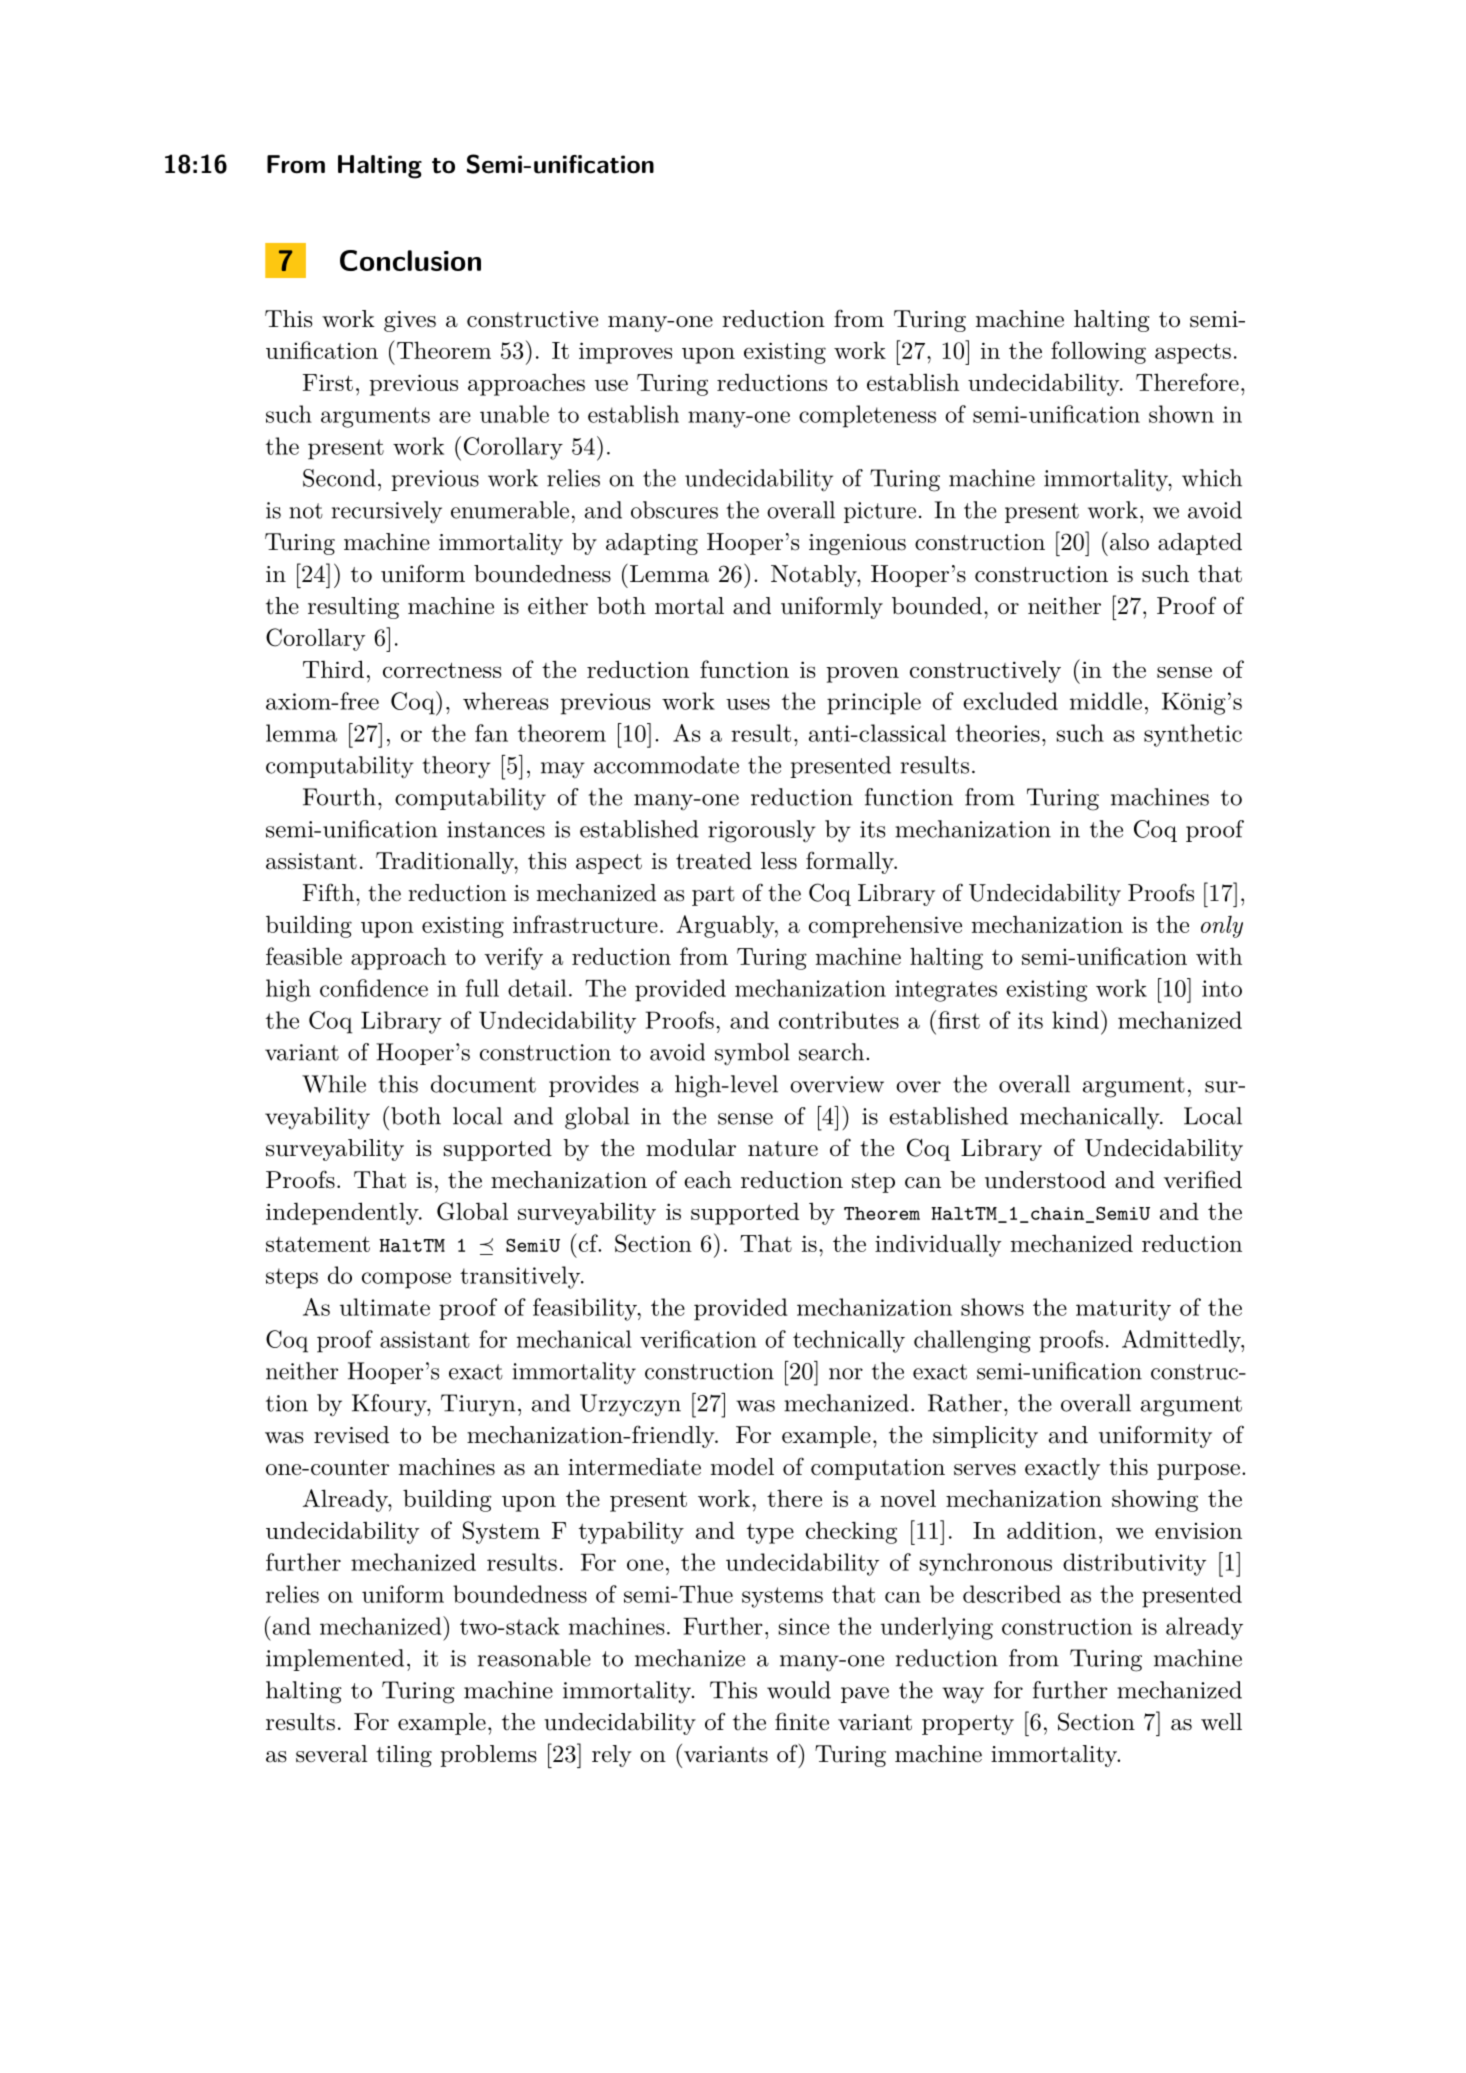 This screenshot has width=1466, height=2073. What do you see at coordinates (762, 831) in the screenshot?
I see `rigorously` at bounding box center [762, 831].
